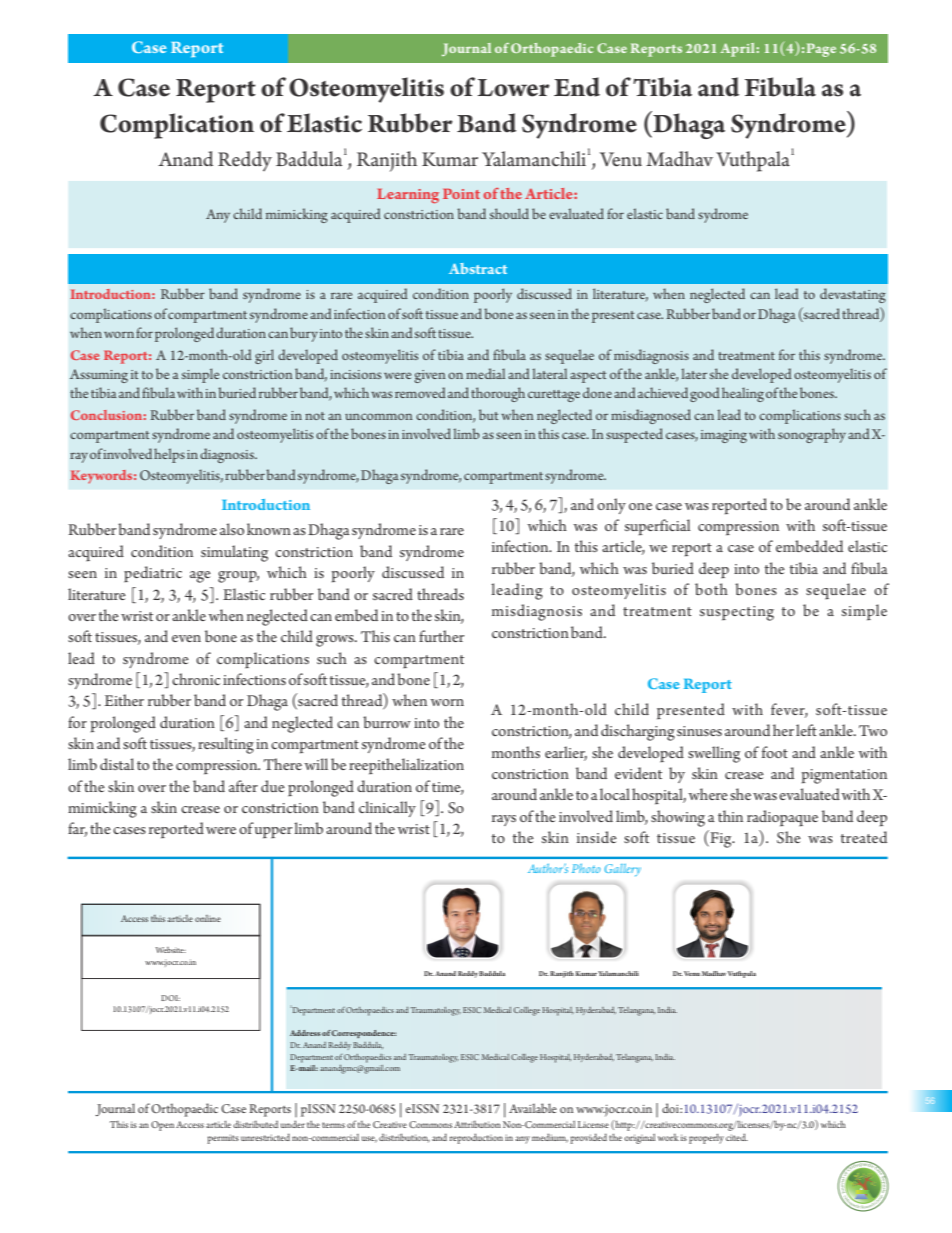 This document has width=952, height=1233. Describe the element at coordinates (485, 373) in the document. I see `medial` at that location.
